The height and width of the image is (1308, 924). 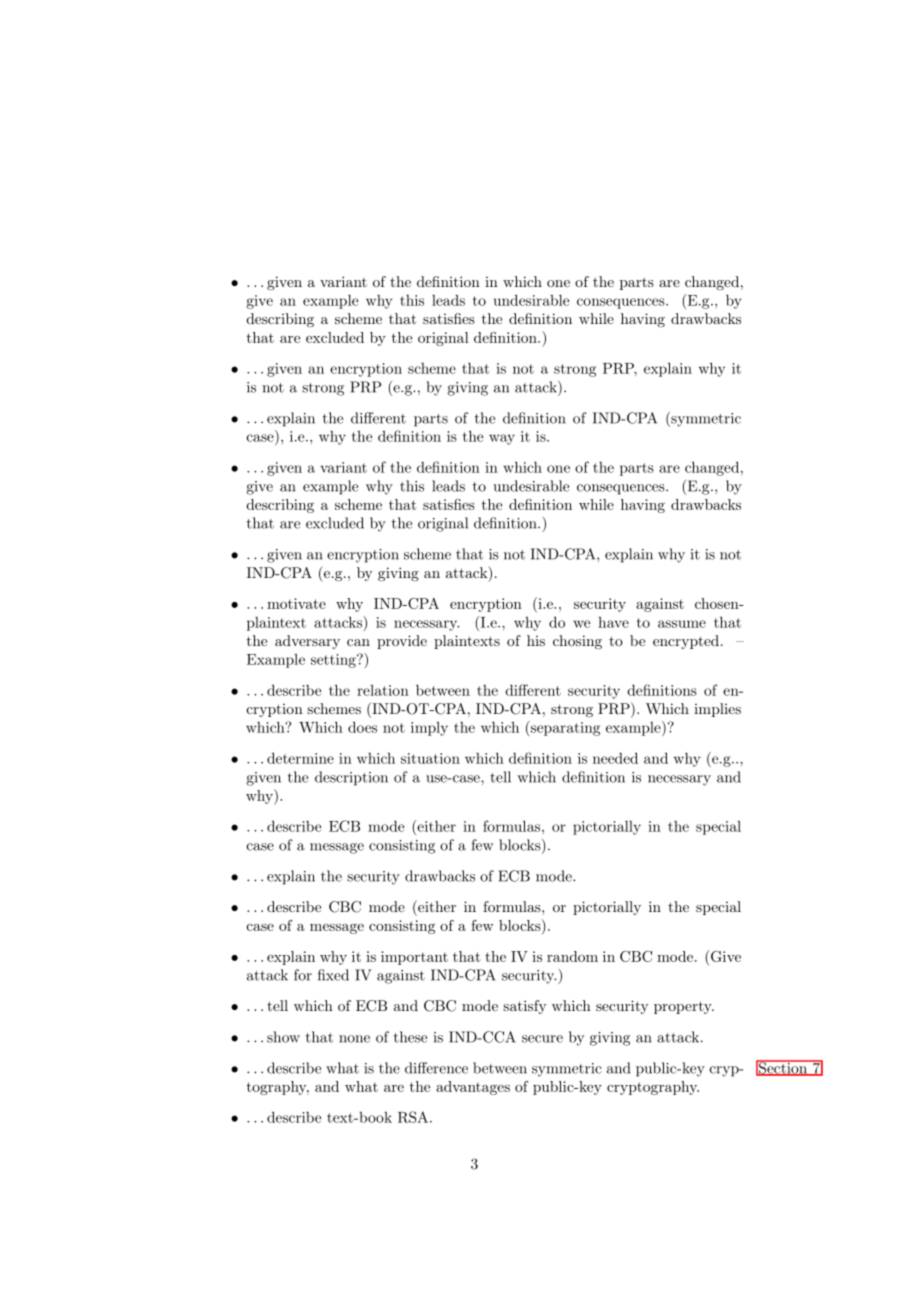 What do you see at coordinates (502, 439) in the image?
I see `way` at bounding box center [502, 439].
